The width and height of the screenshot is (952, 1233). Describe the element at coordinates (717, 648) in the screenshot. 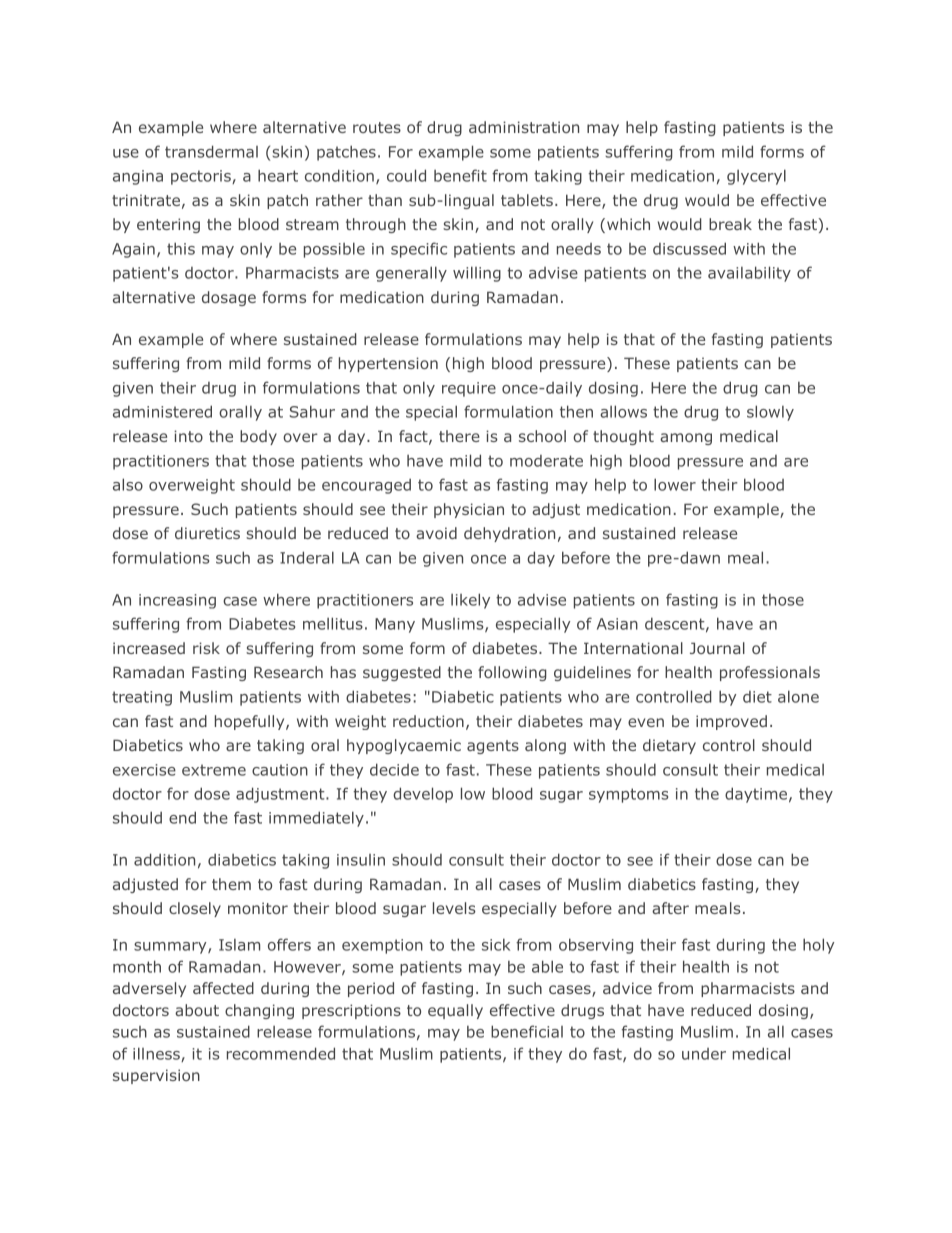

I see `Journal` at that location.
